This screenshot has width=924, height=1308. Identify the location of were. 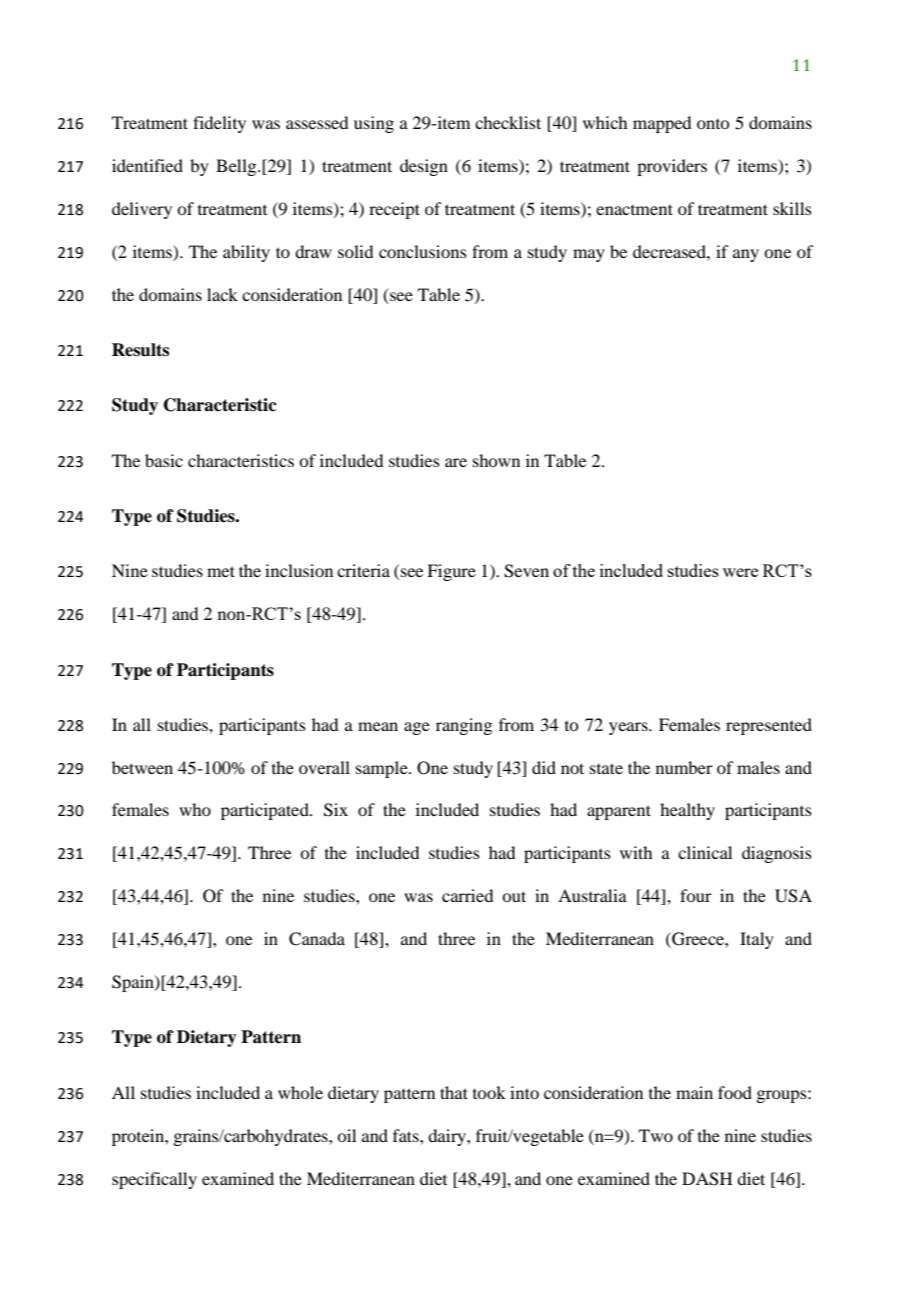
(740, 572).
